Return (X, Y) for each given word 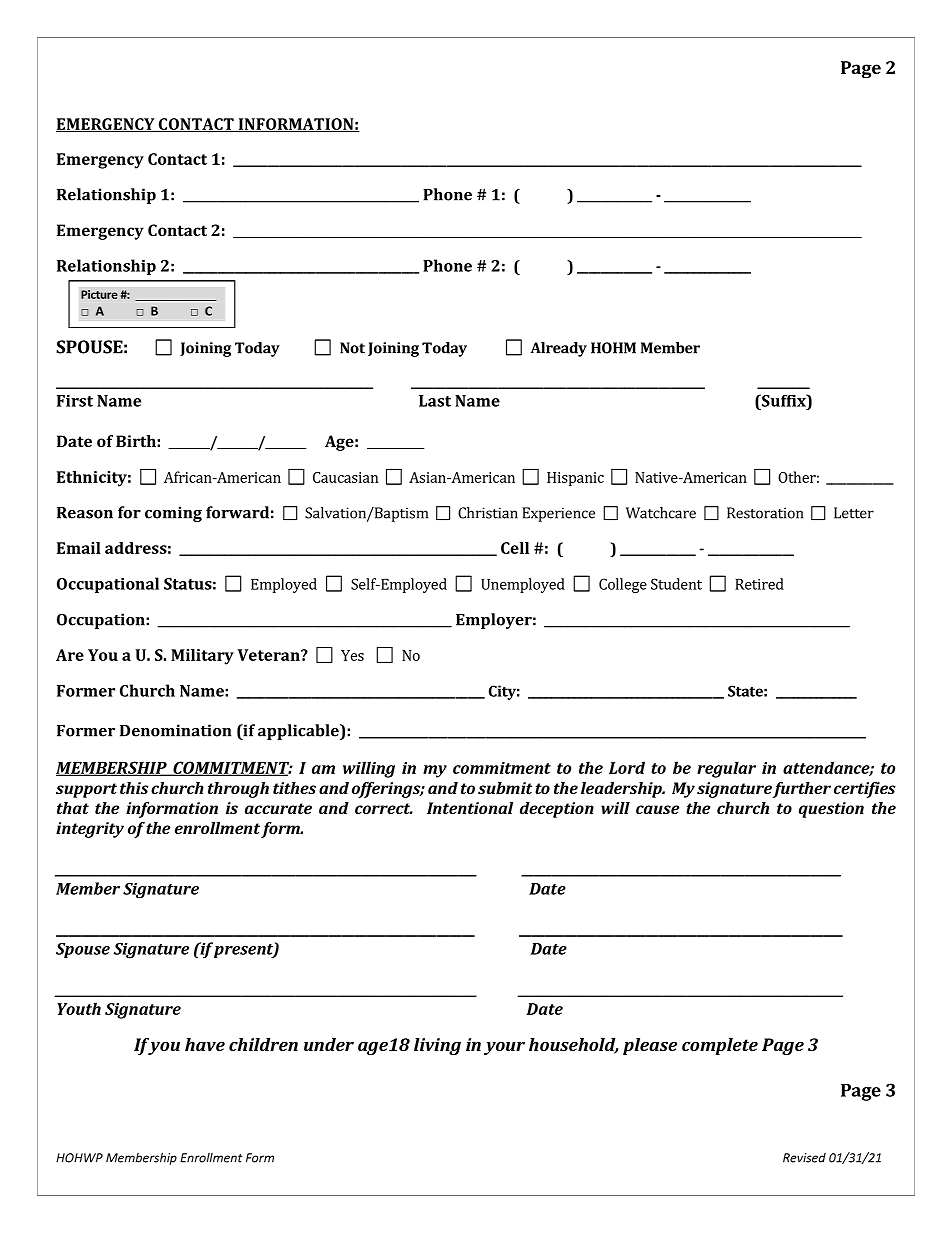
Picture (99, 294)
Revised (804, 1158)
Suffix (784, 400)
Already (558, 349)
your (504, 1048)
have (205, 1044)
